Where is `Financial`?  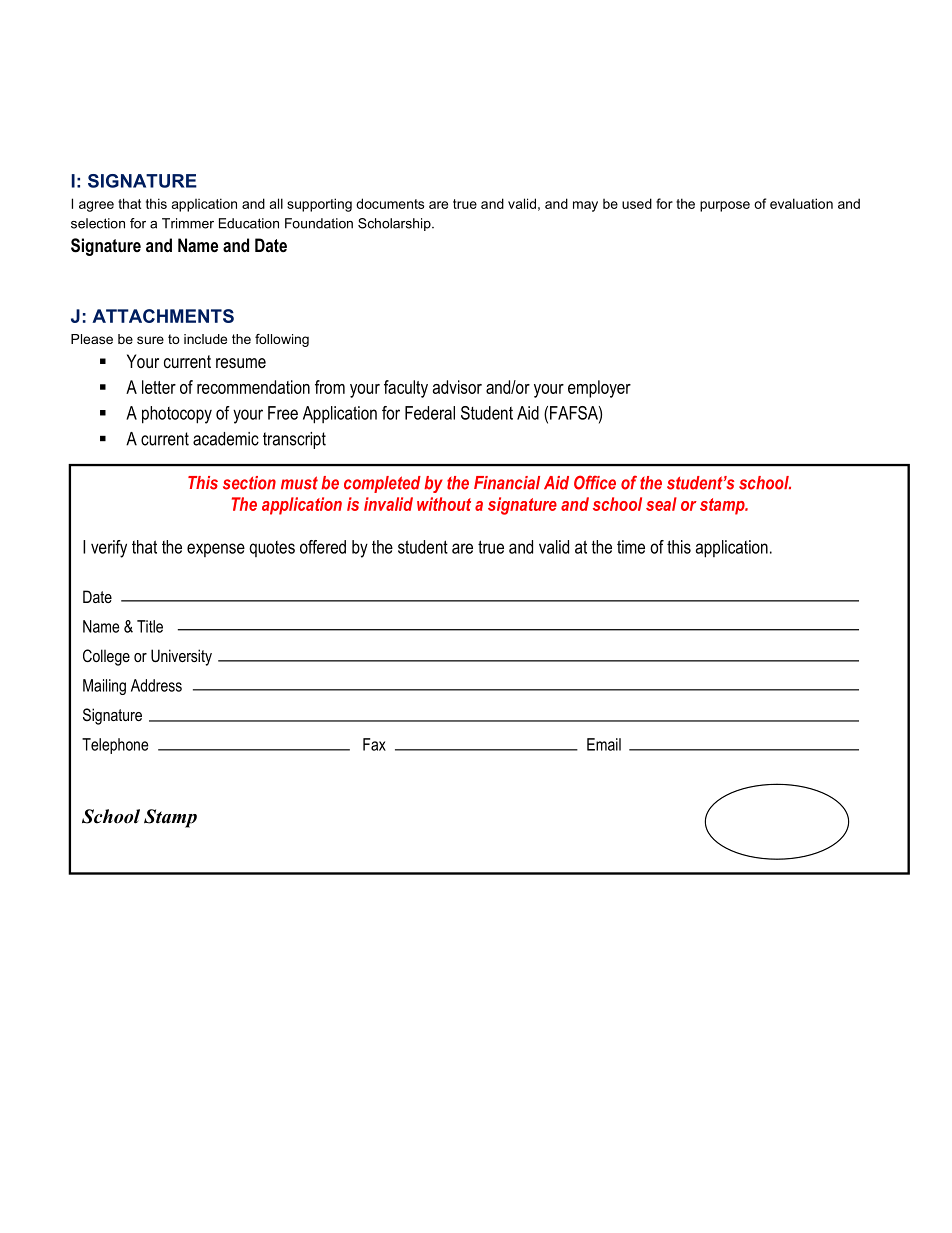
Financial is located at coordinates (507, 483).
